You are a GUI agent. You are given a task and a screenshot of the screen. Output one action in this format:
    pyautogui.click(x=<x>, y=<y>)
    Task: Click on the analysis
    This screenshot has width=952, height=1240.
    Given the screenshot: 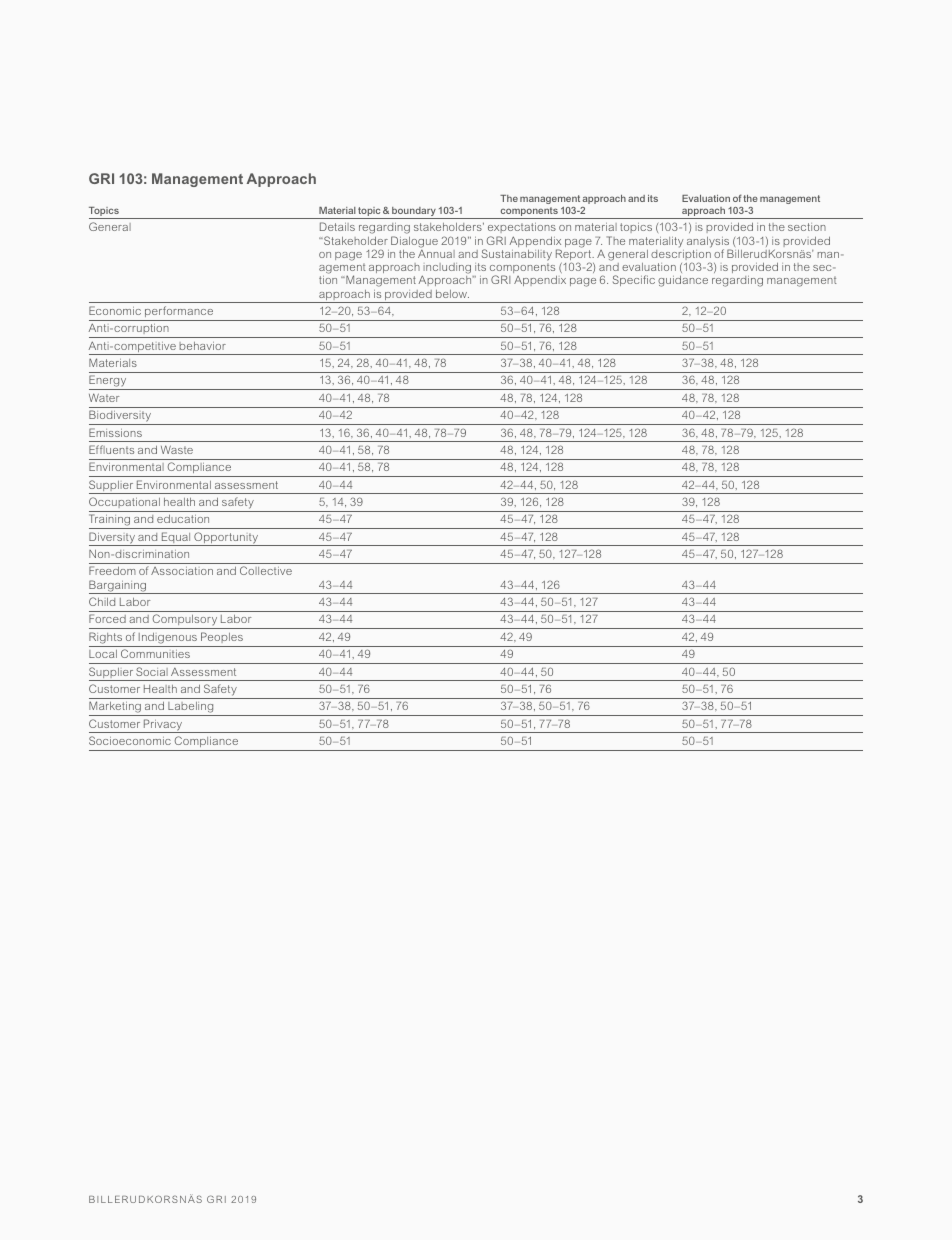 What is the action you would take?
    pyautogui.click(x=709, y=243)
